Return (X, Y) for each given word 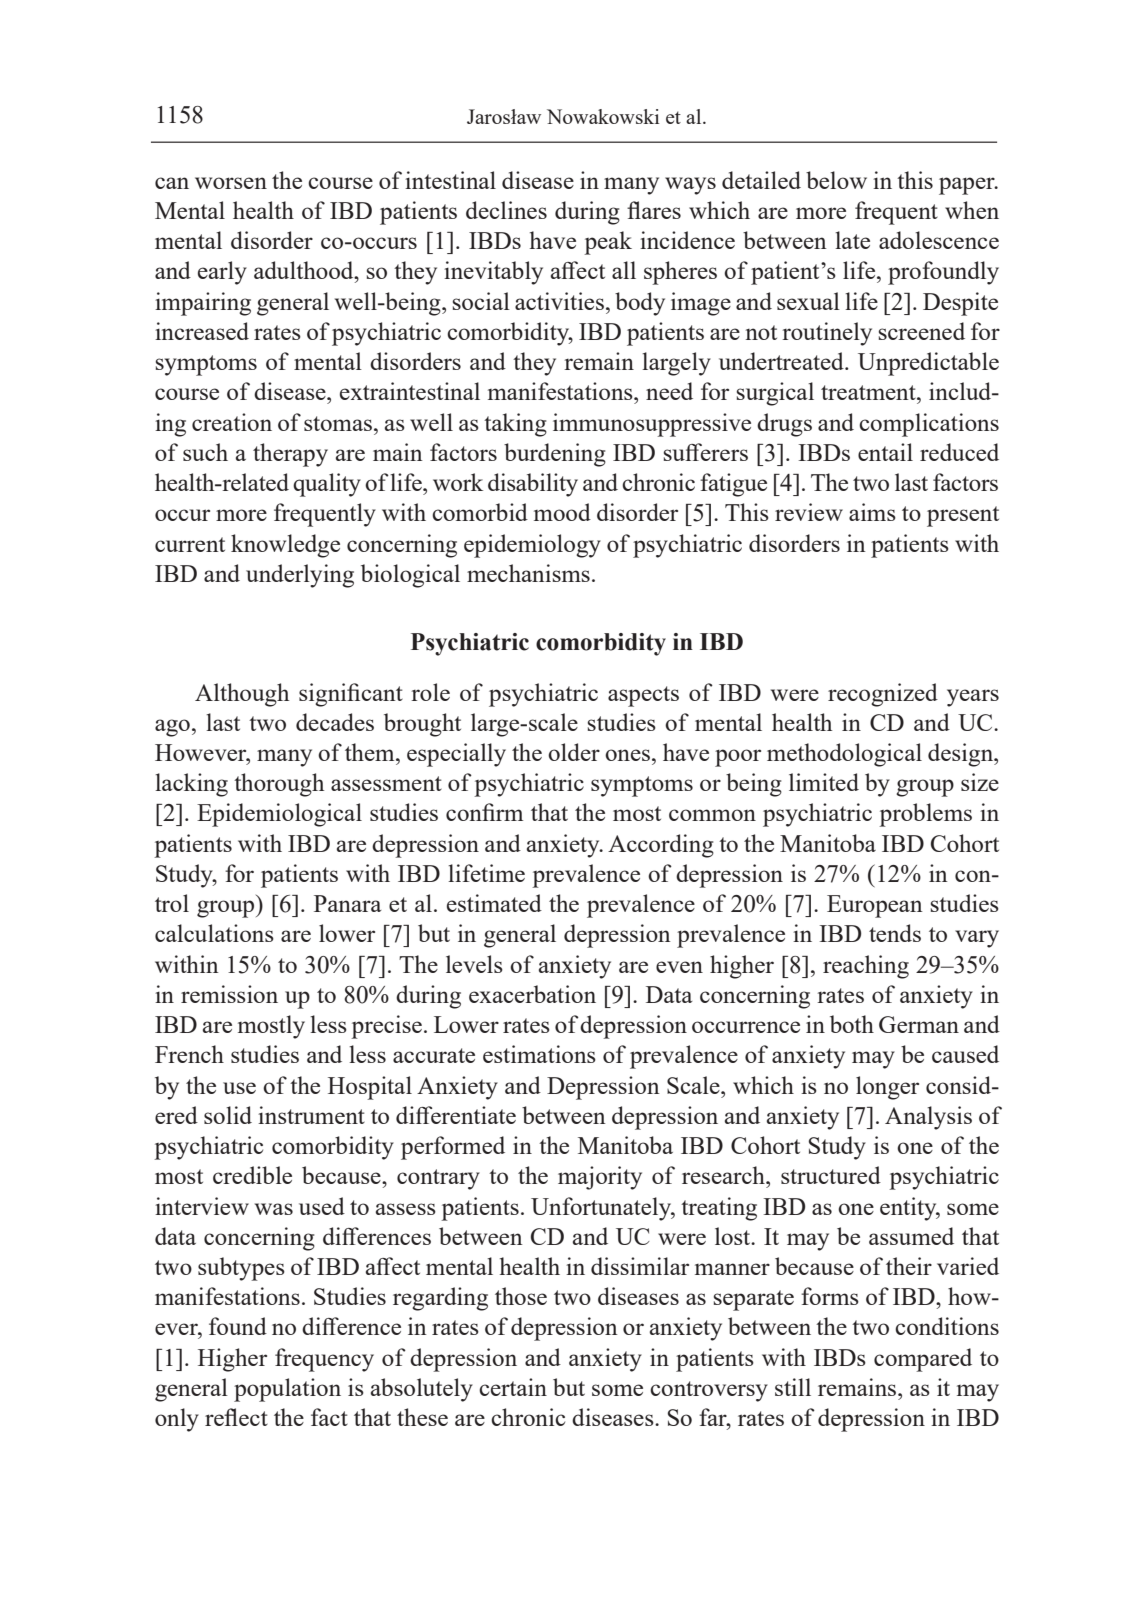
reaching (866, 967)
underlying (300, 576)
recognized (883, 695)
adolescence (939, 240)
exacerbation (532, 994)
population (287, 1390)
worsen (231, 183)
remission (229, 994)
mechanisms (528, 573)
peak (608, 243)
